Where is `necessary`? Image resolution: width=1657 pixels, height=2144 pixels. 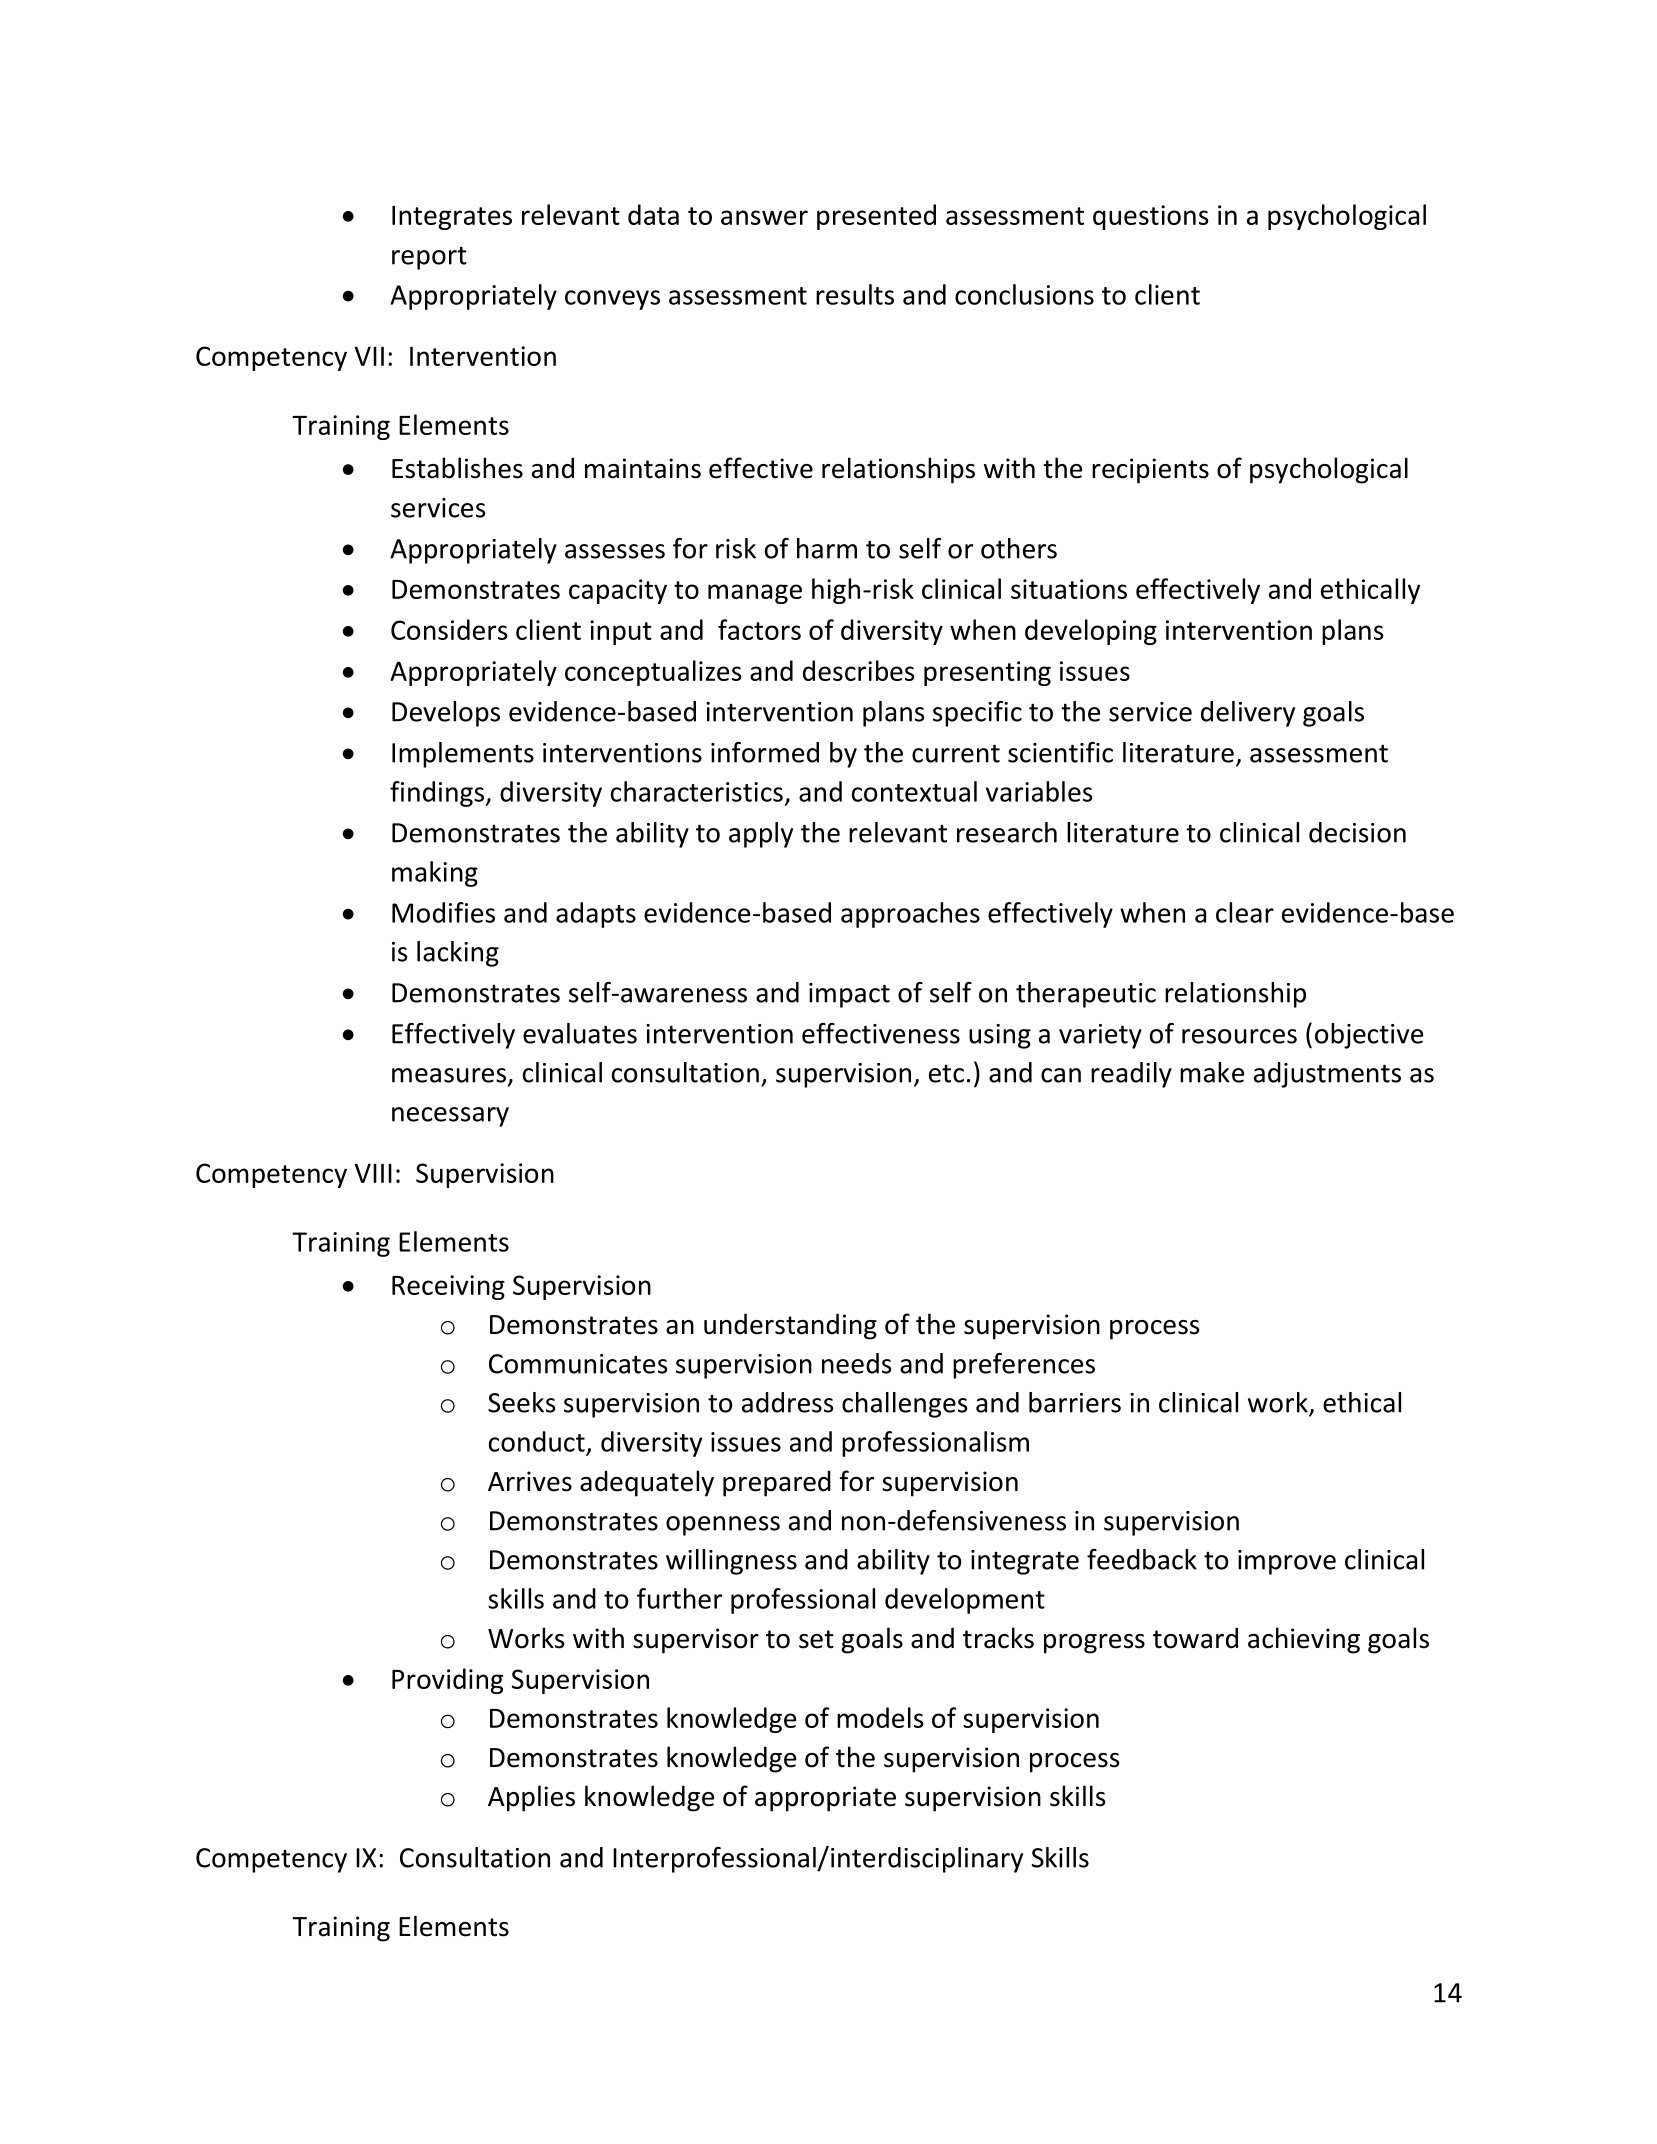 necessary is located at coordinates (450, 1117).
